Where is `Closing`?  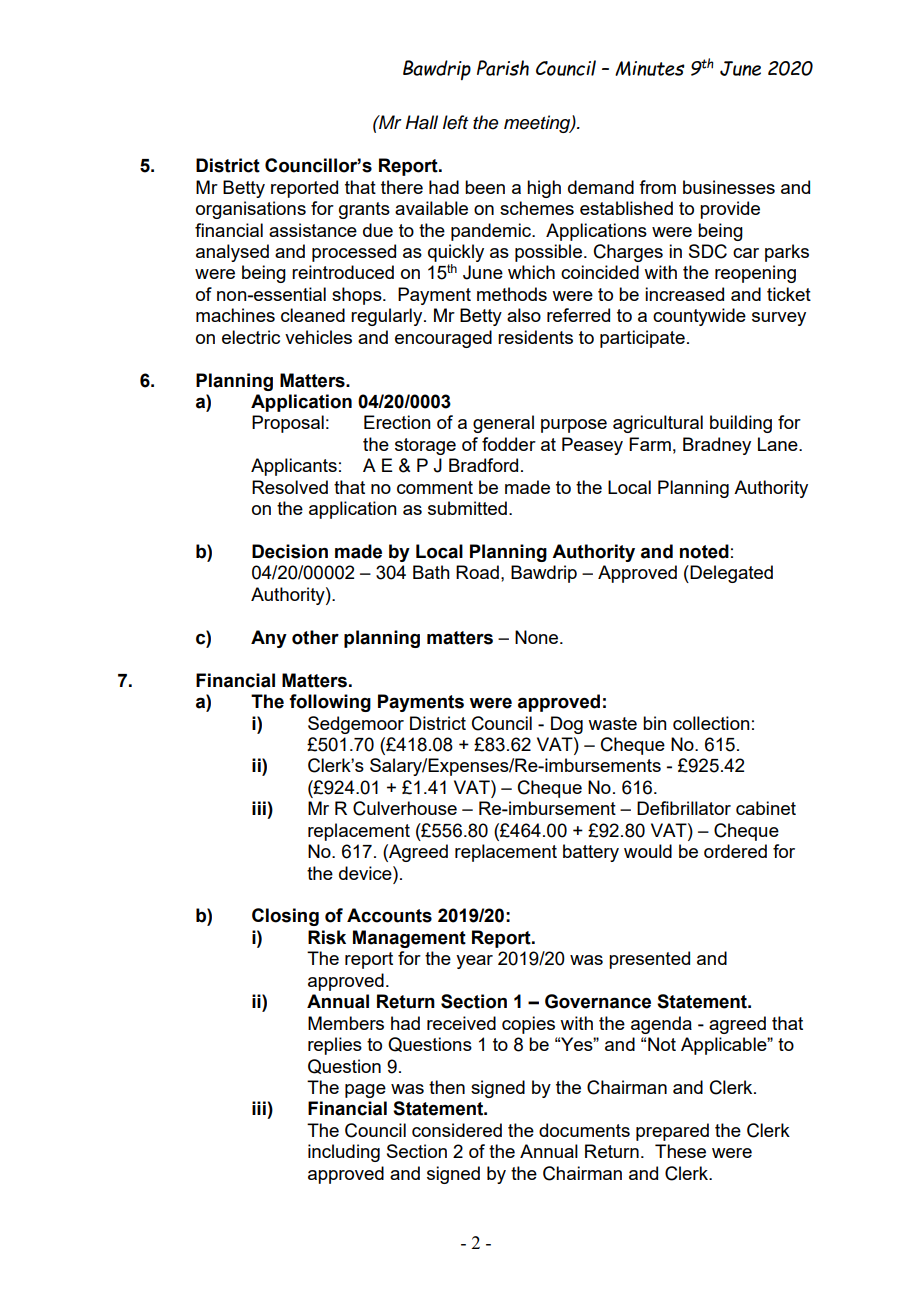
Closing is located at coordinates (285, 917).
